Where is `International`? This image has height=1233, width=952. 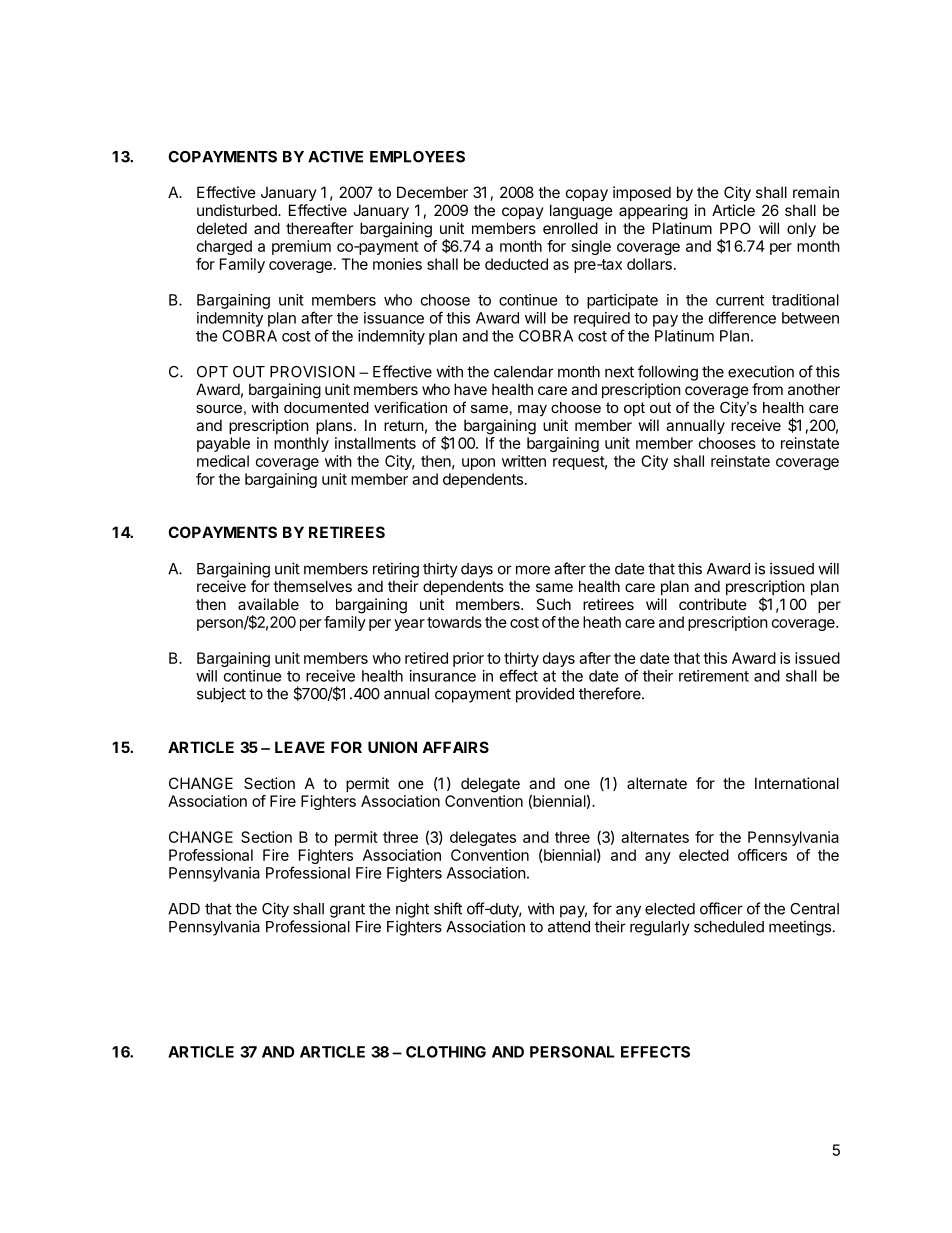 International is located at coordinates (797, 783).
